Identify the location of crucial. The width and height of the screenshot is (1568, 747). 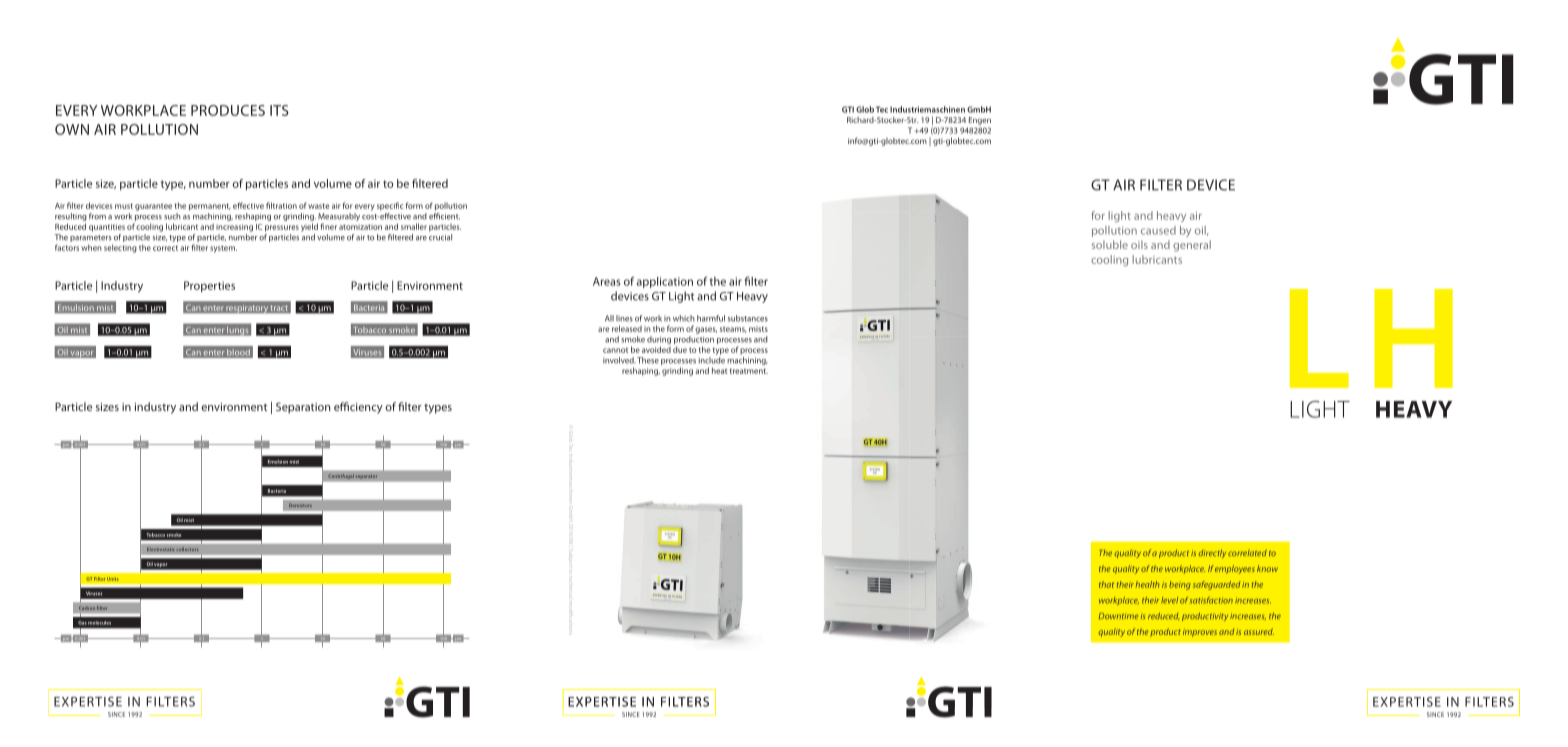
(440, 236).
